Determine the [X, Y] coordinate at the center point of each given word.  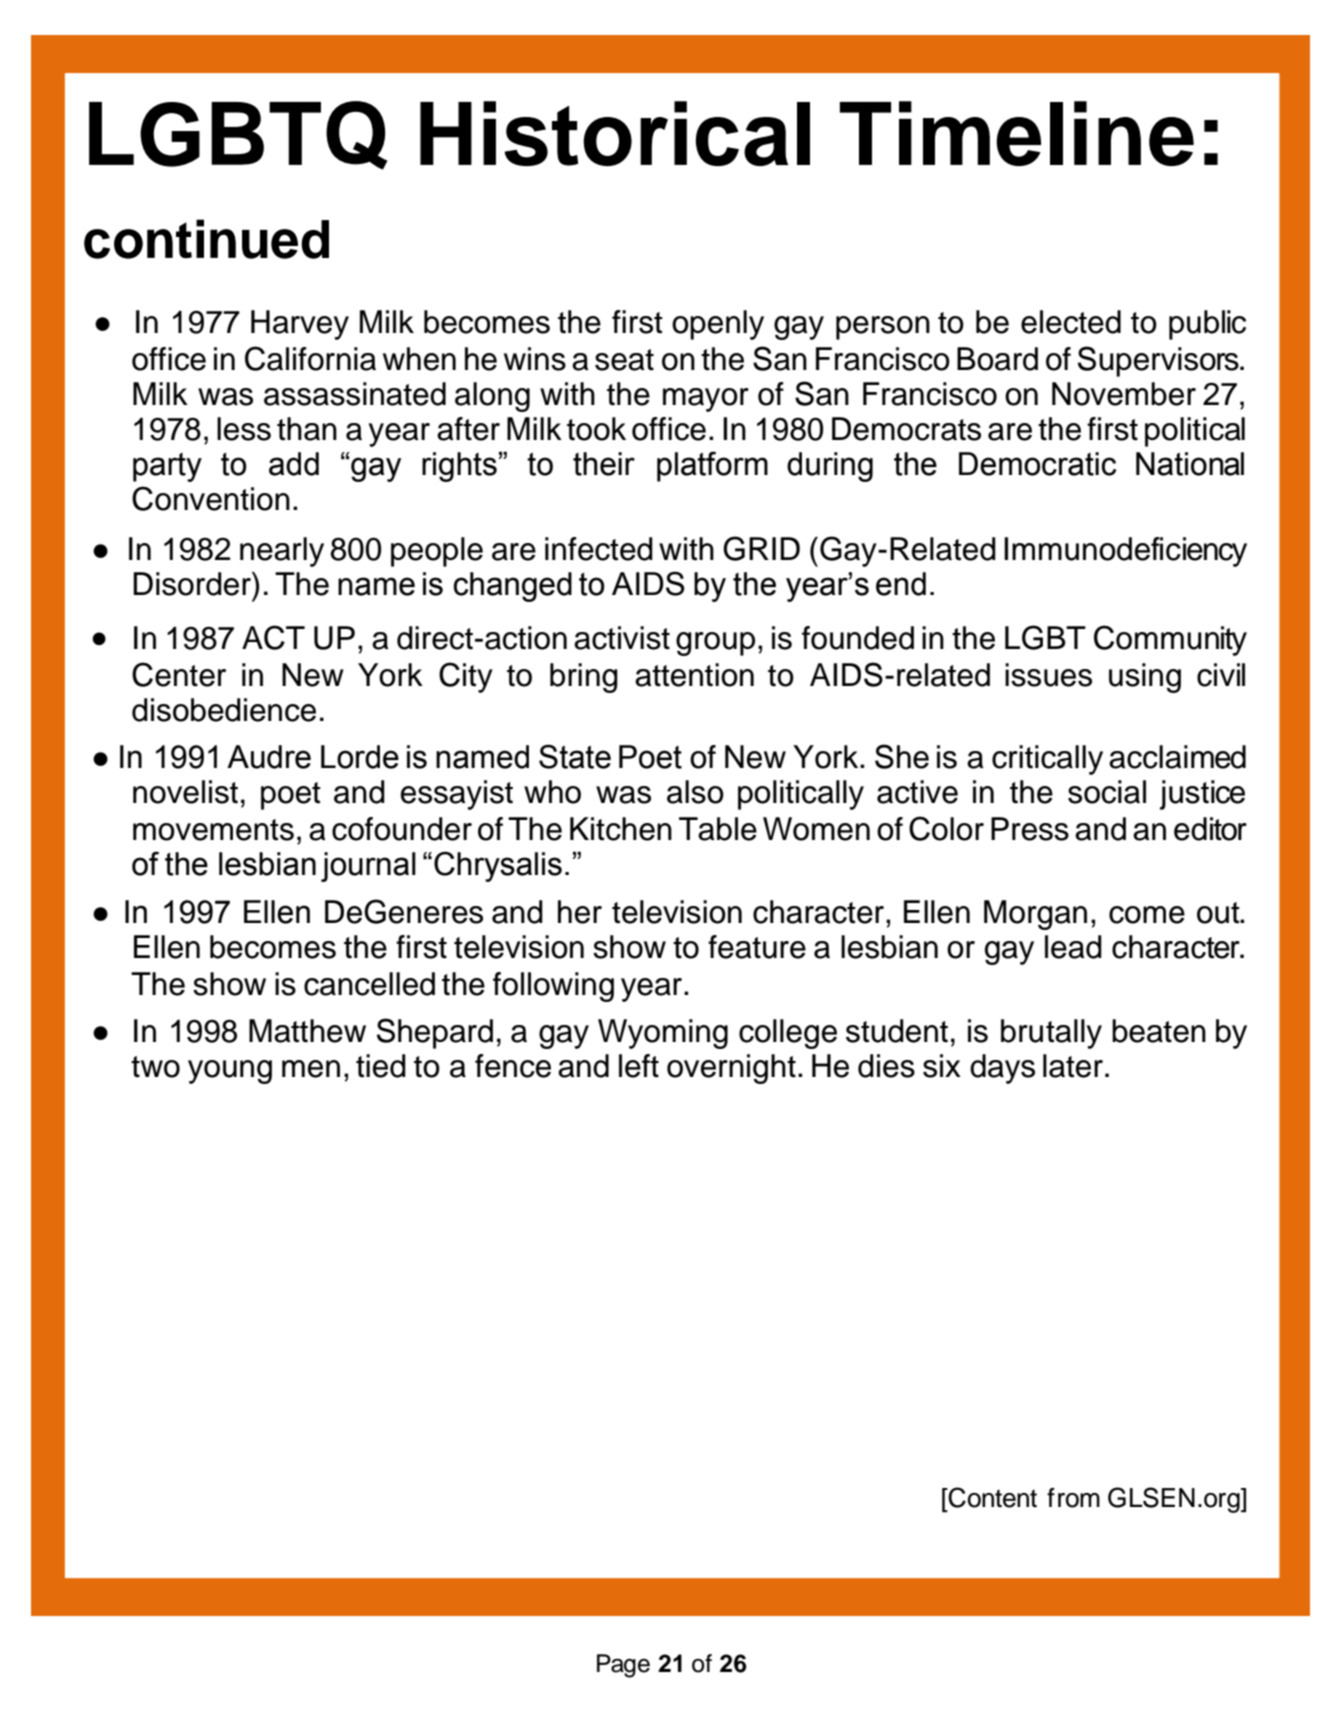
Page [623, 1666]
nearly [282, 552]
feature [757, 947]
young [230, 1072]
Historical [615, 133]
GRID [761, 548]
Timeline [1017, 133]
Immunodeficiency [1125, 552]
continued [206, 239]
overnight [731, 1069]
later [1073, 1066]
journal [368, 867]
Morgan [1035, 915]
